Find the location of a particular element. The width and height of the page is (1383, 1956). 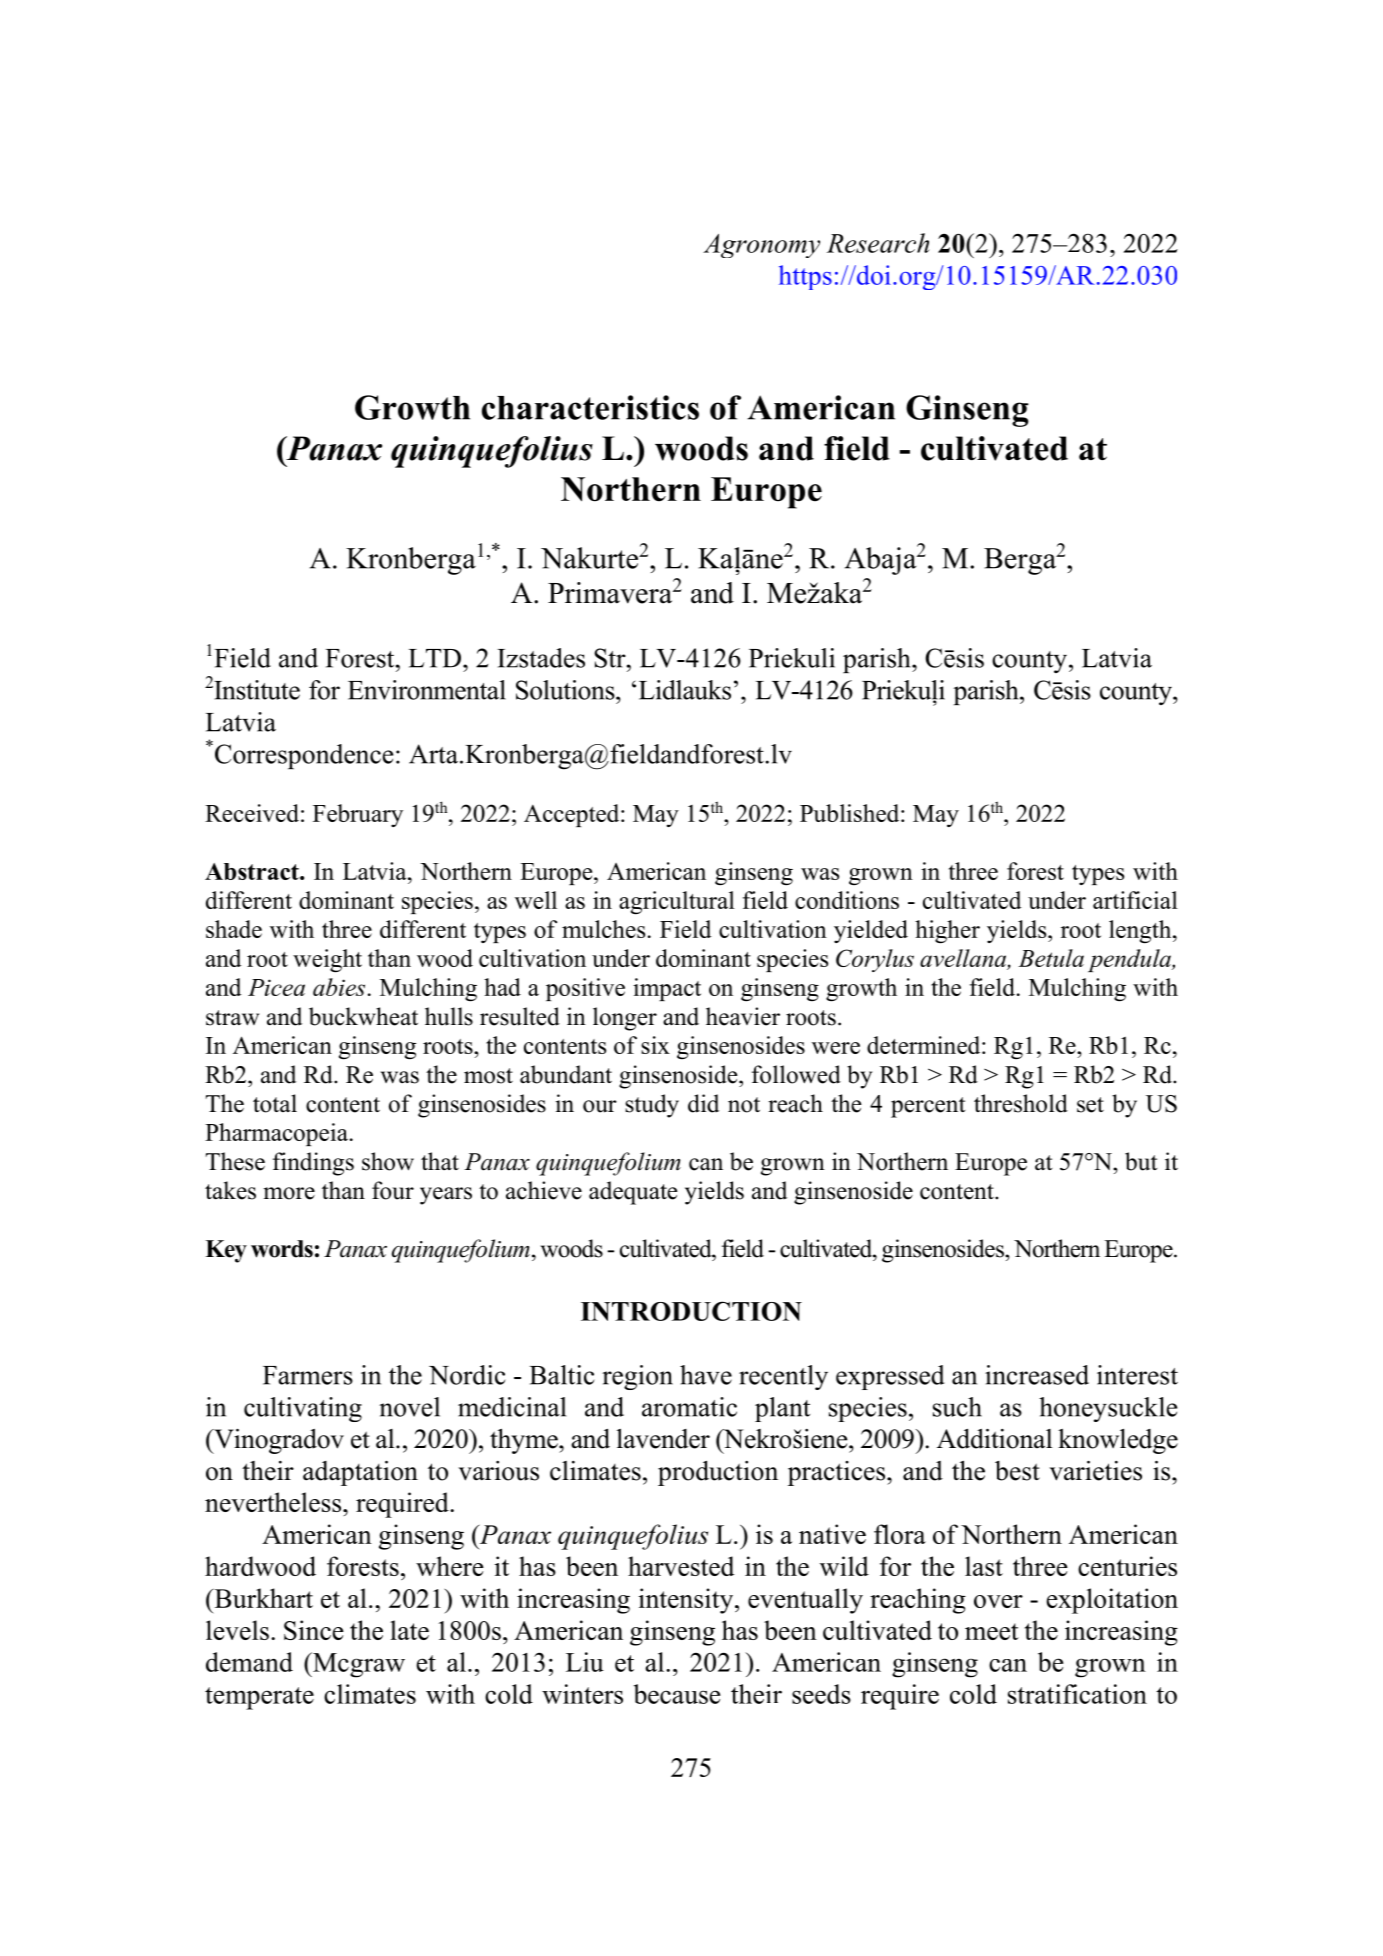

but is located at coordinates (1141, 1161).
